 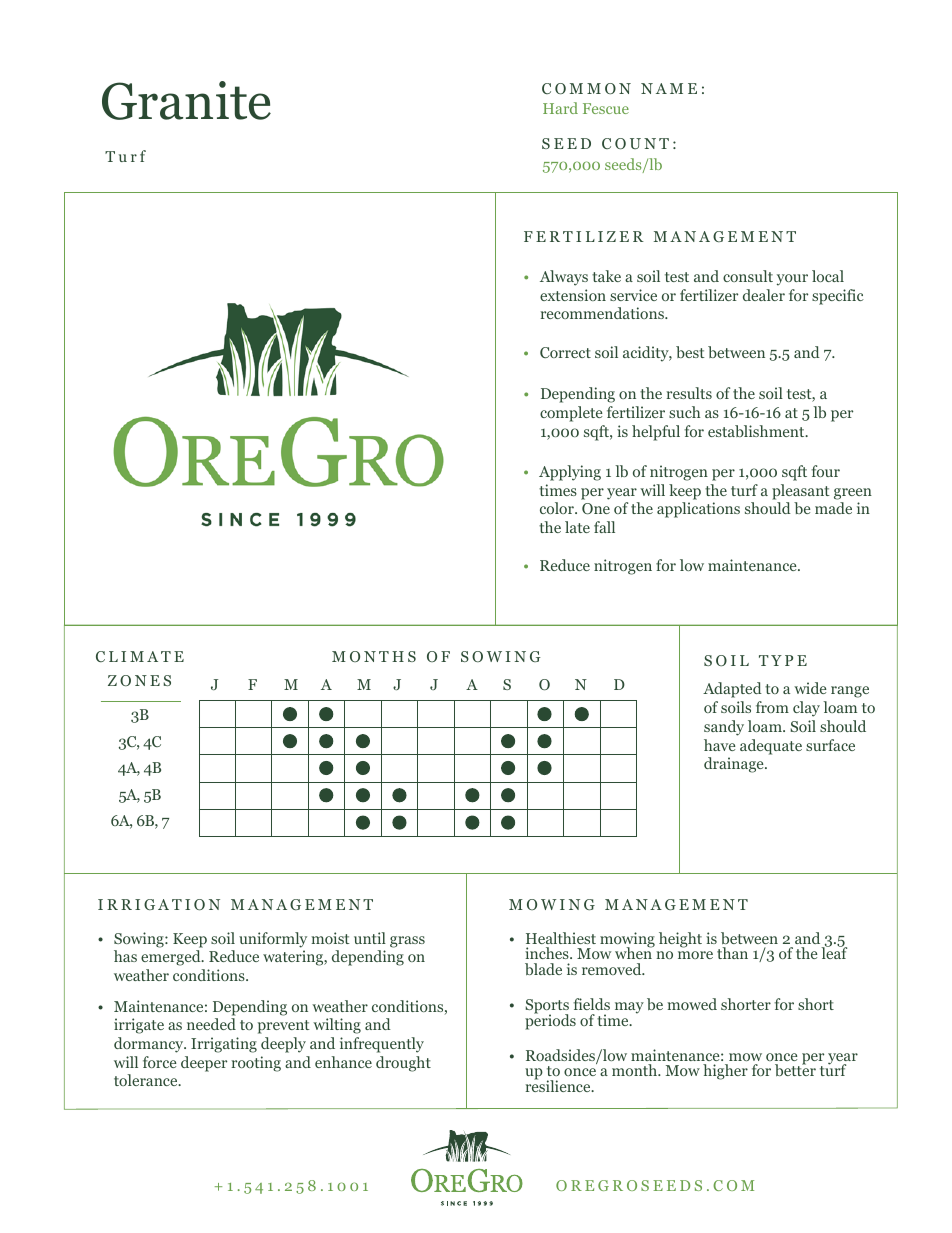 I want to click on Hard, so click(x=560, y=108).
